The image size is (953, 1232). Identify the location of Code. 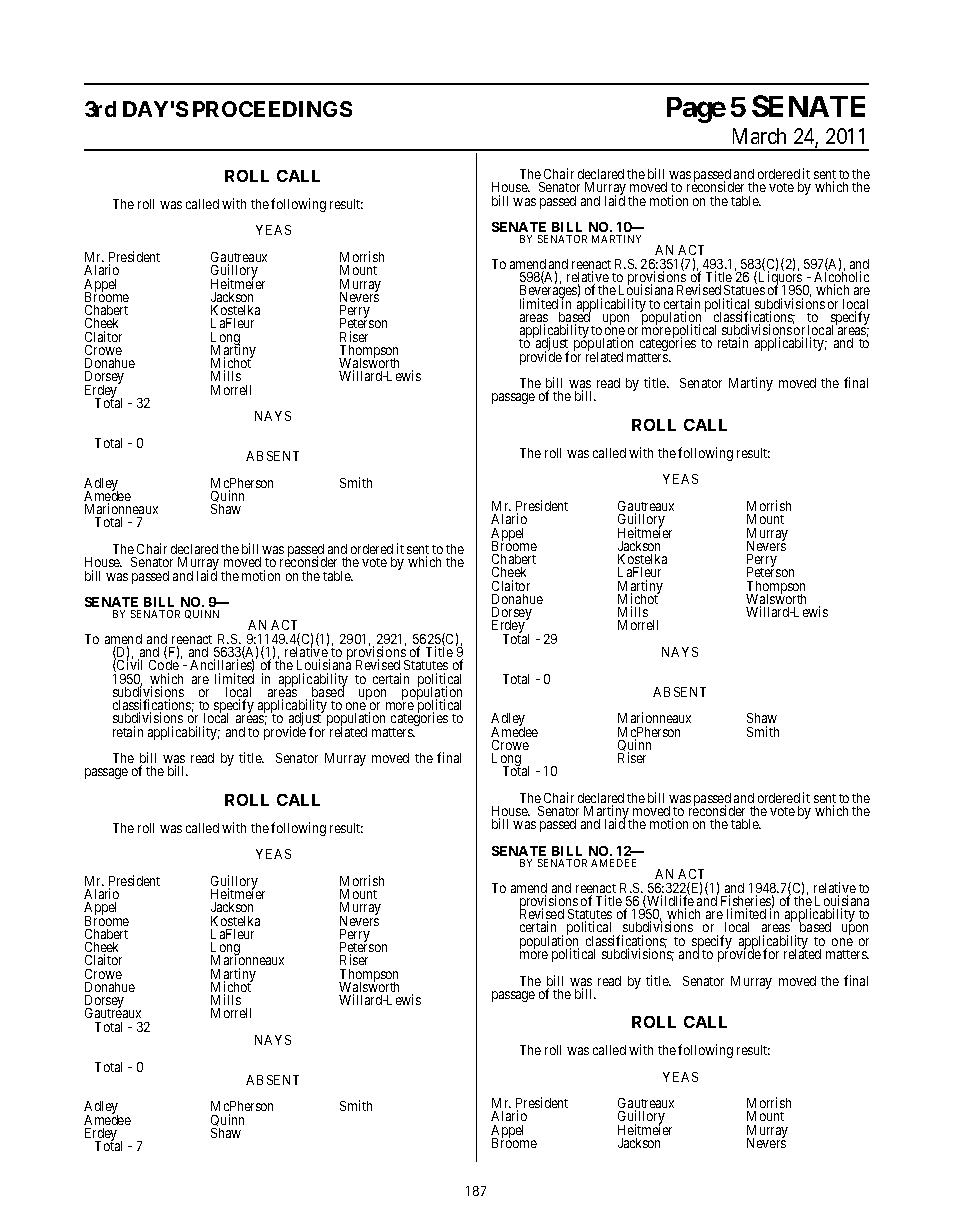
(164, 665).
